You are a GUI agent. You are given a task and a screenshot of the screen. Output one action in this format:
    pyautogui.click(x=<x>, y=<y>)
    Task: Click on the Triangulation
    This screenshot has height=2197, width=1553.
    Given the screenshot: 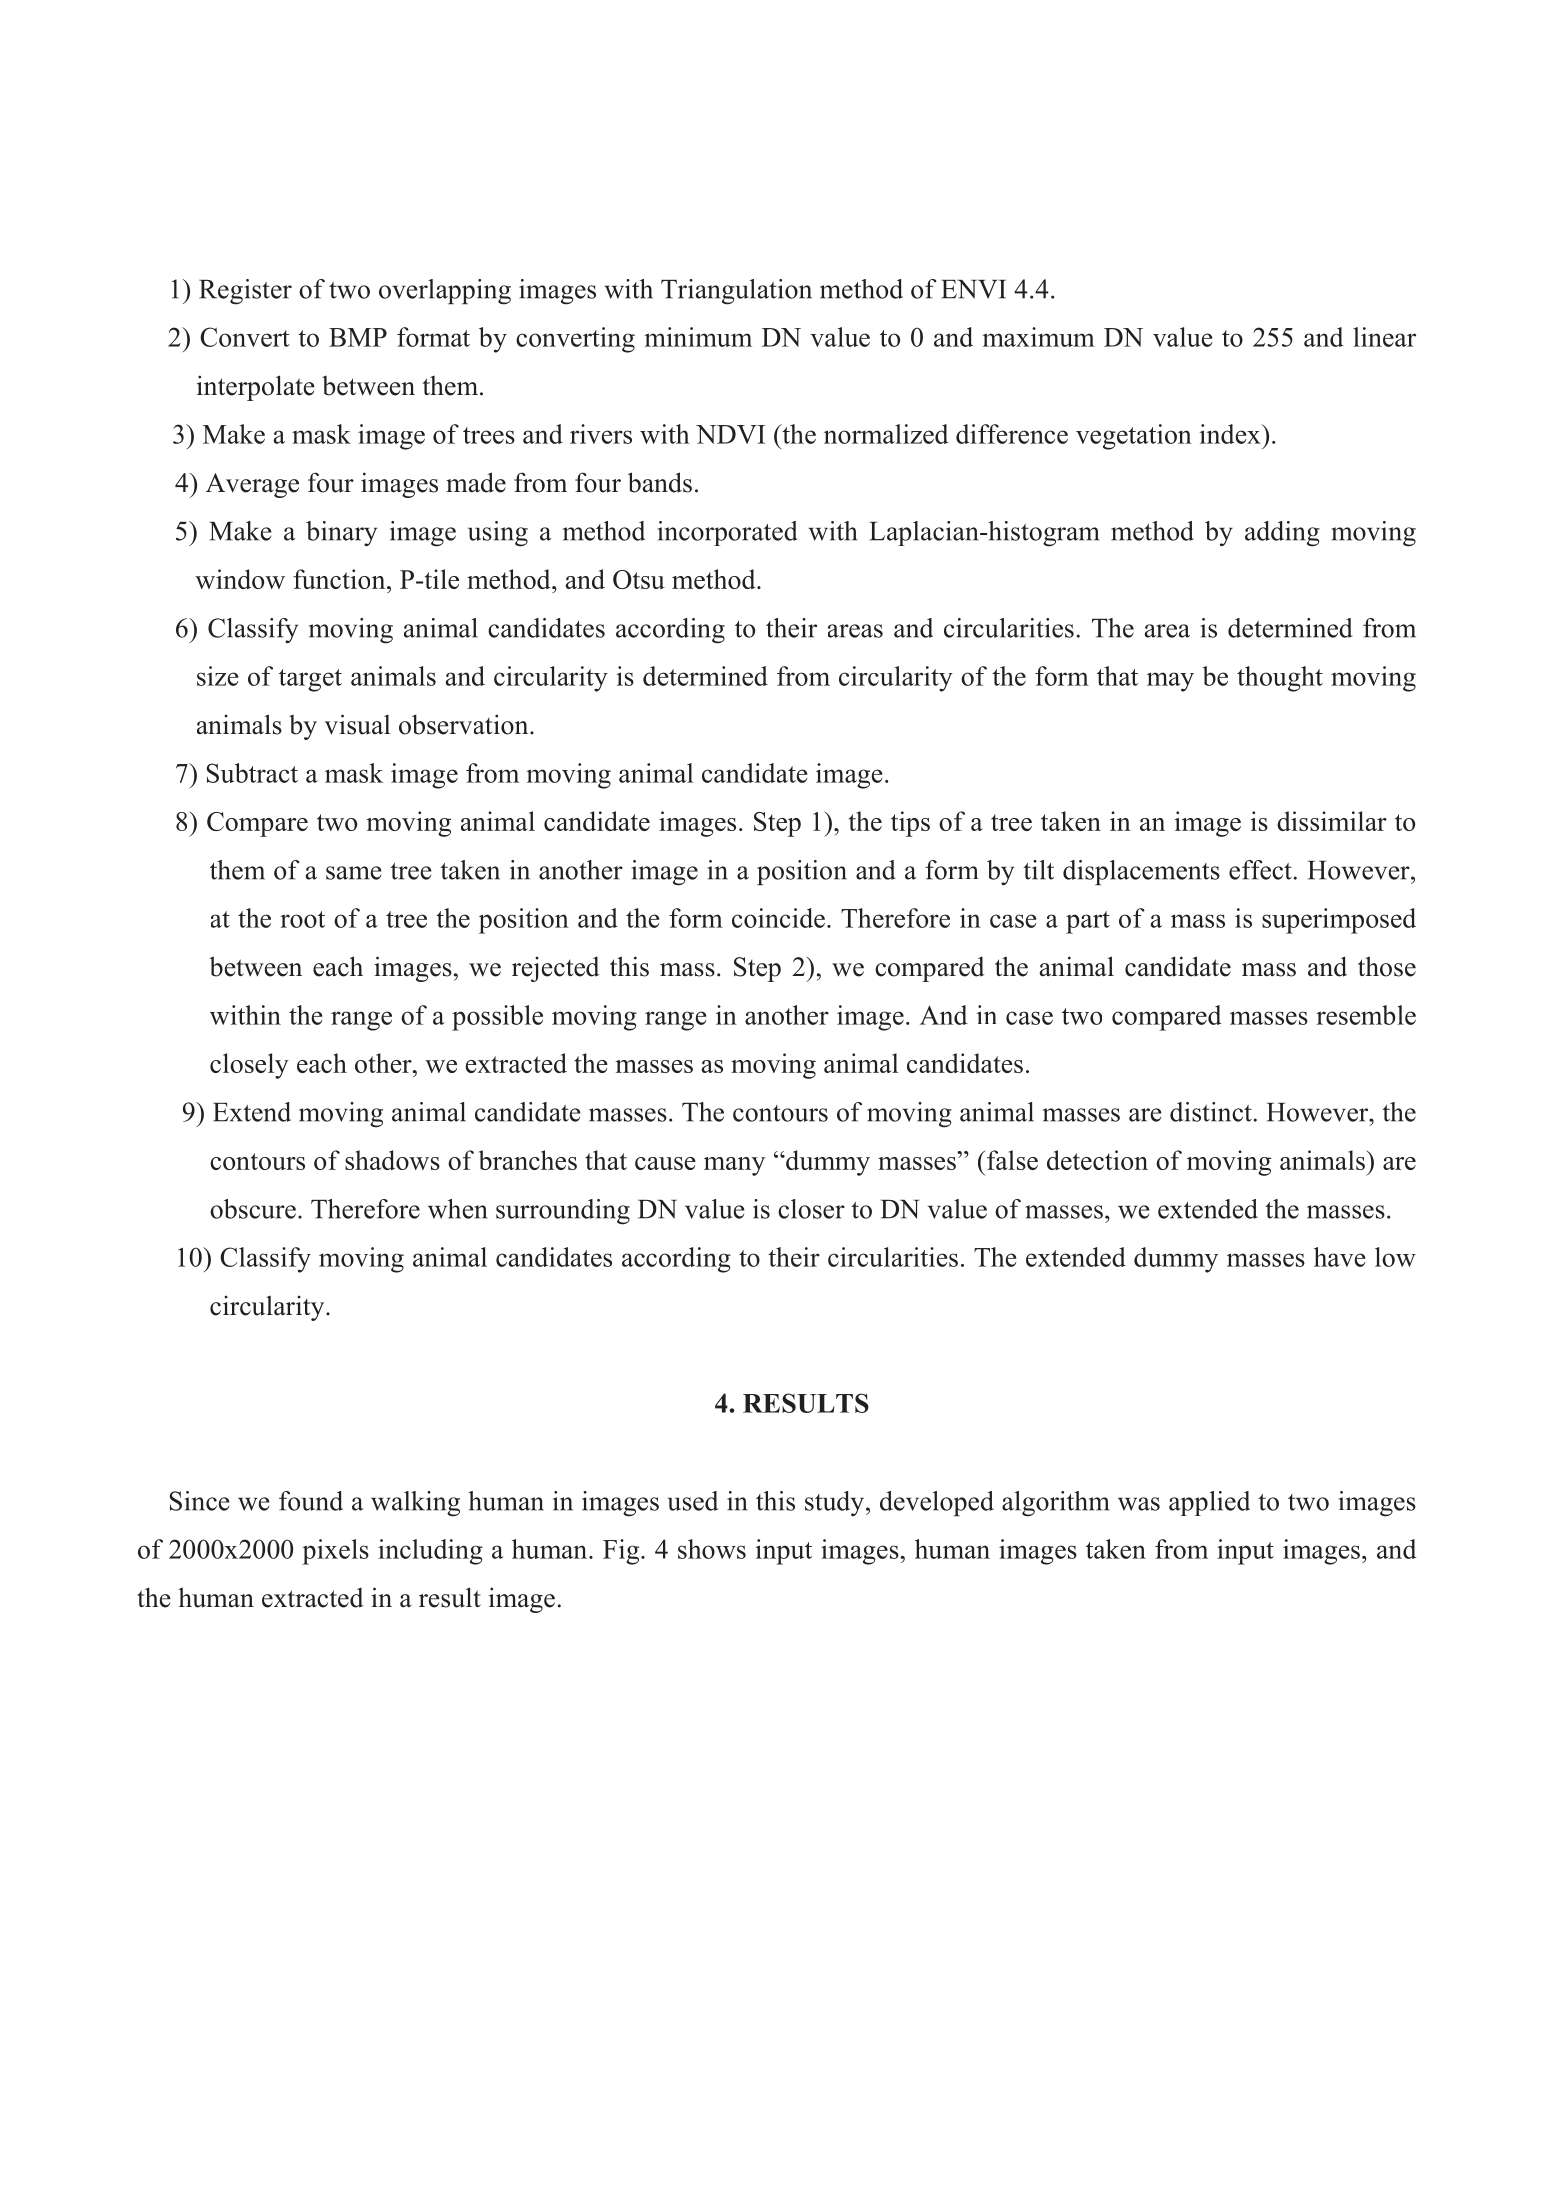 What is the action you would take?
    pyautogui.click(x=736, y=292)
